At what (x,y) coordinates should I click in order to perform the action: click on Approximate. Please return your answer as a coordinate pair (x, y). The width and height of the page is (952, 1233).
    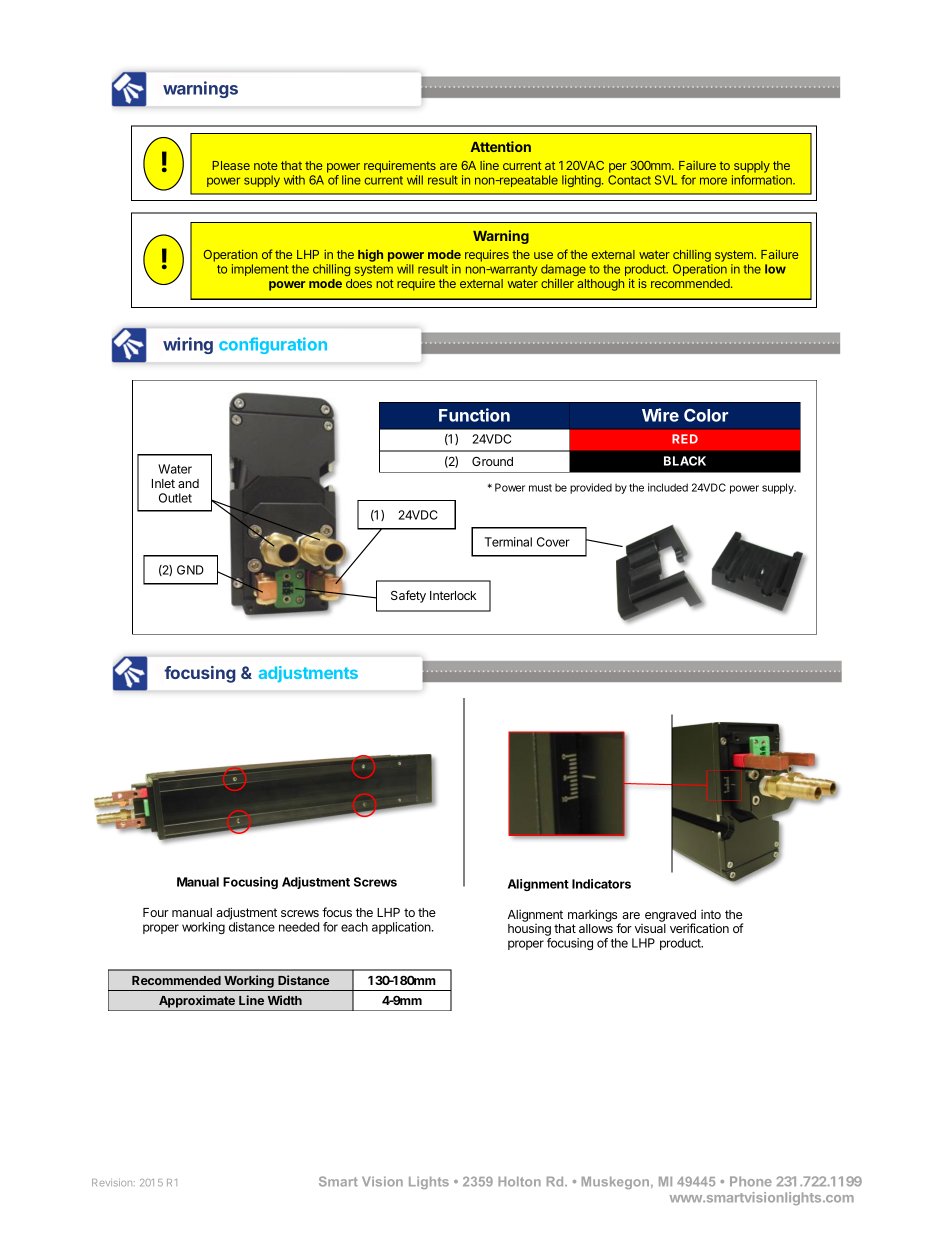
    Looking at the image, I should click on (197, 1001).
